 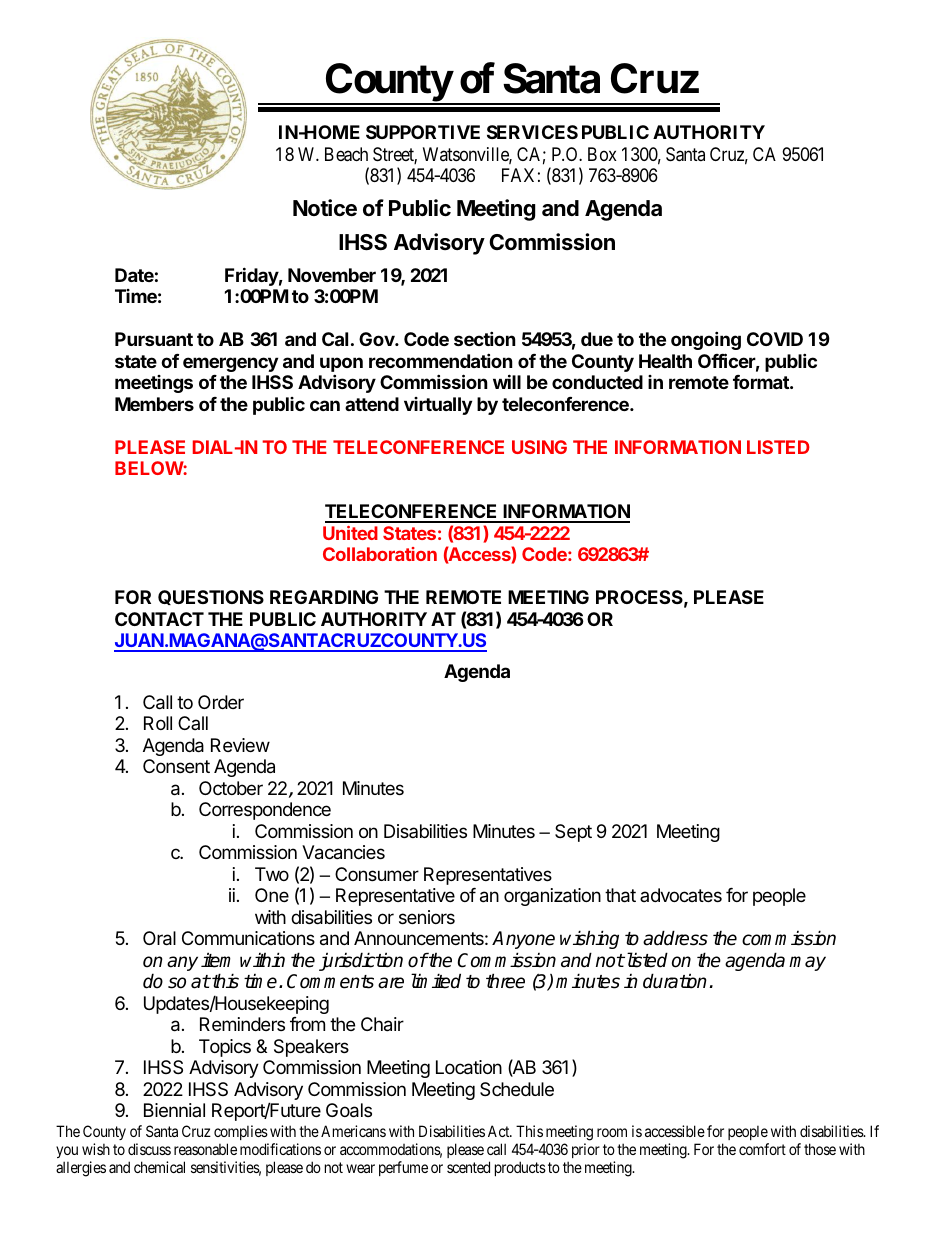 I want to click on Members, so click(x=154, y=404).
